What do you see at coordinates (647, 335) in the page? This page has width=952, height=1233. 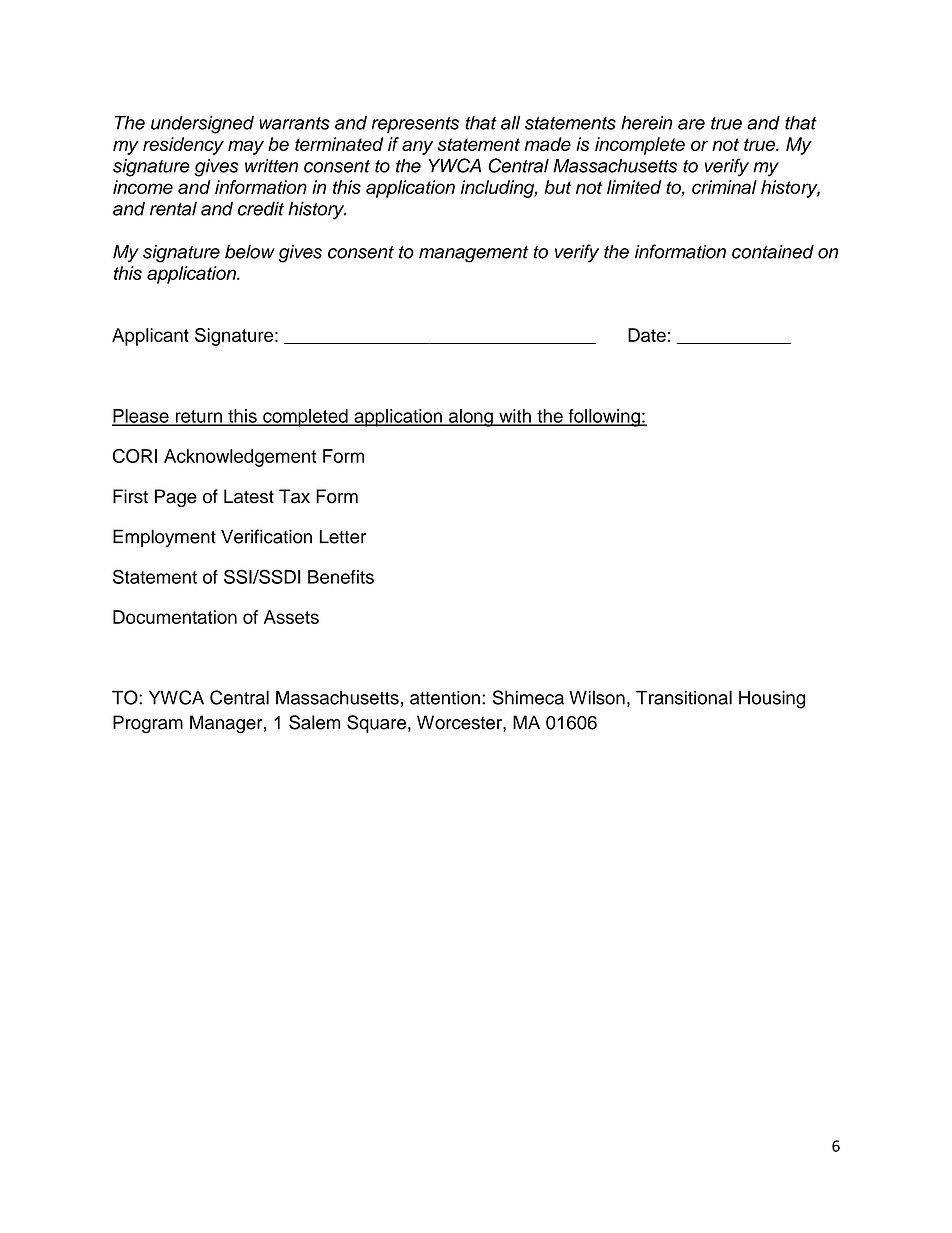 I see `Date` at bounding box center [647, 335].
